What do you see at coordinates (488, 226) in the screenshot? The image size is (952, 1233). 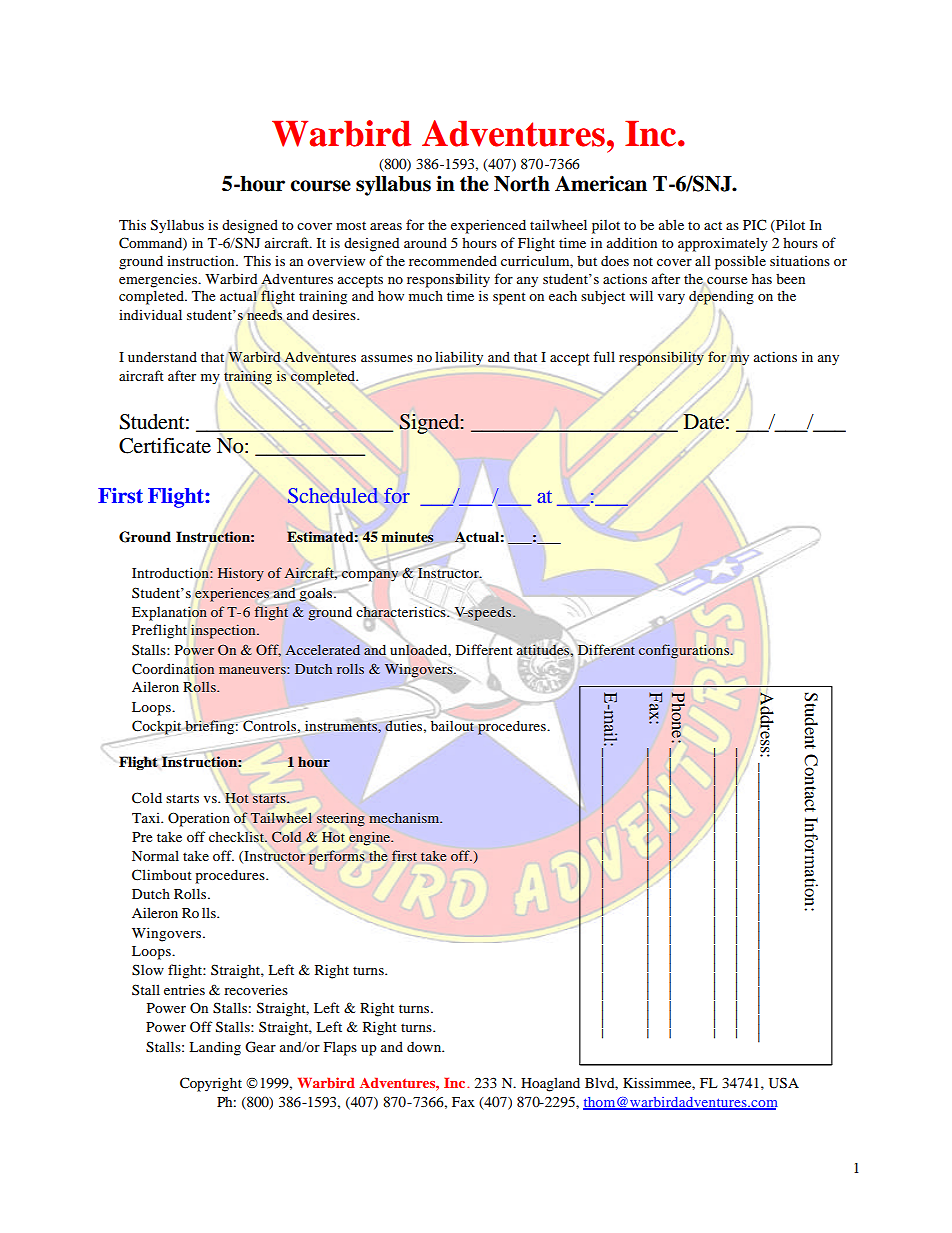 I see `experienced` at bounding box center [488, 226].
